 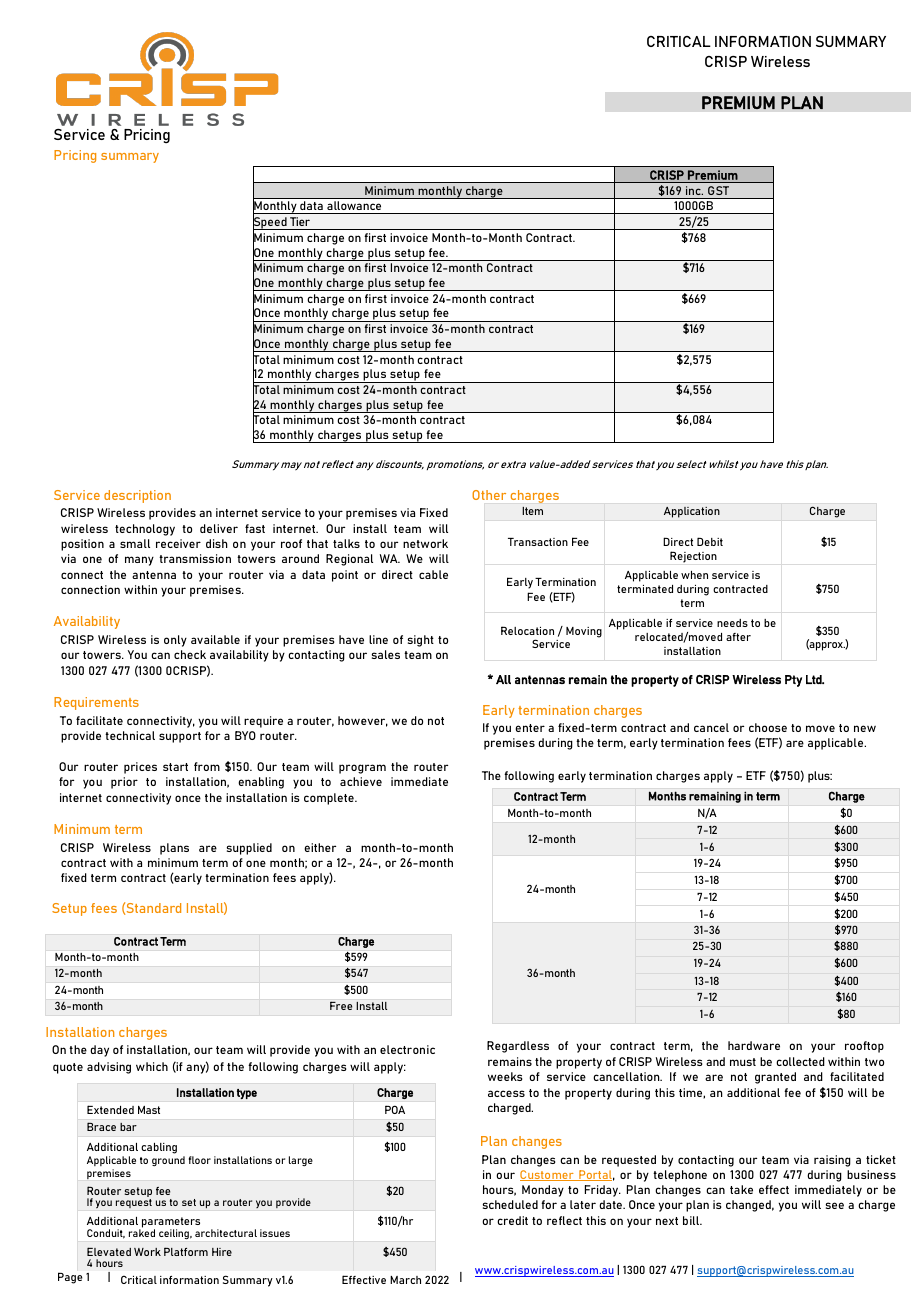 What do you see at coordinates (186, 1251) in the screenshot?
I see `Platform` at bounding box center [186, 1251].
